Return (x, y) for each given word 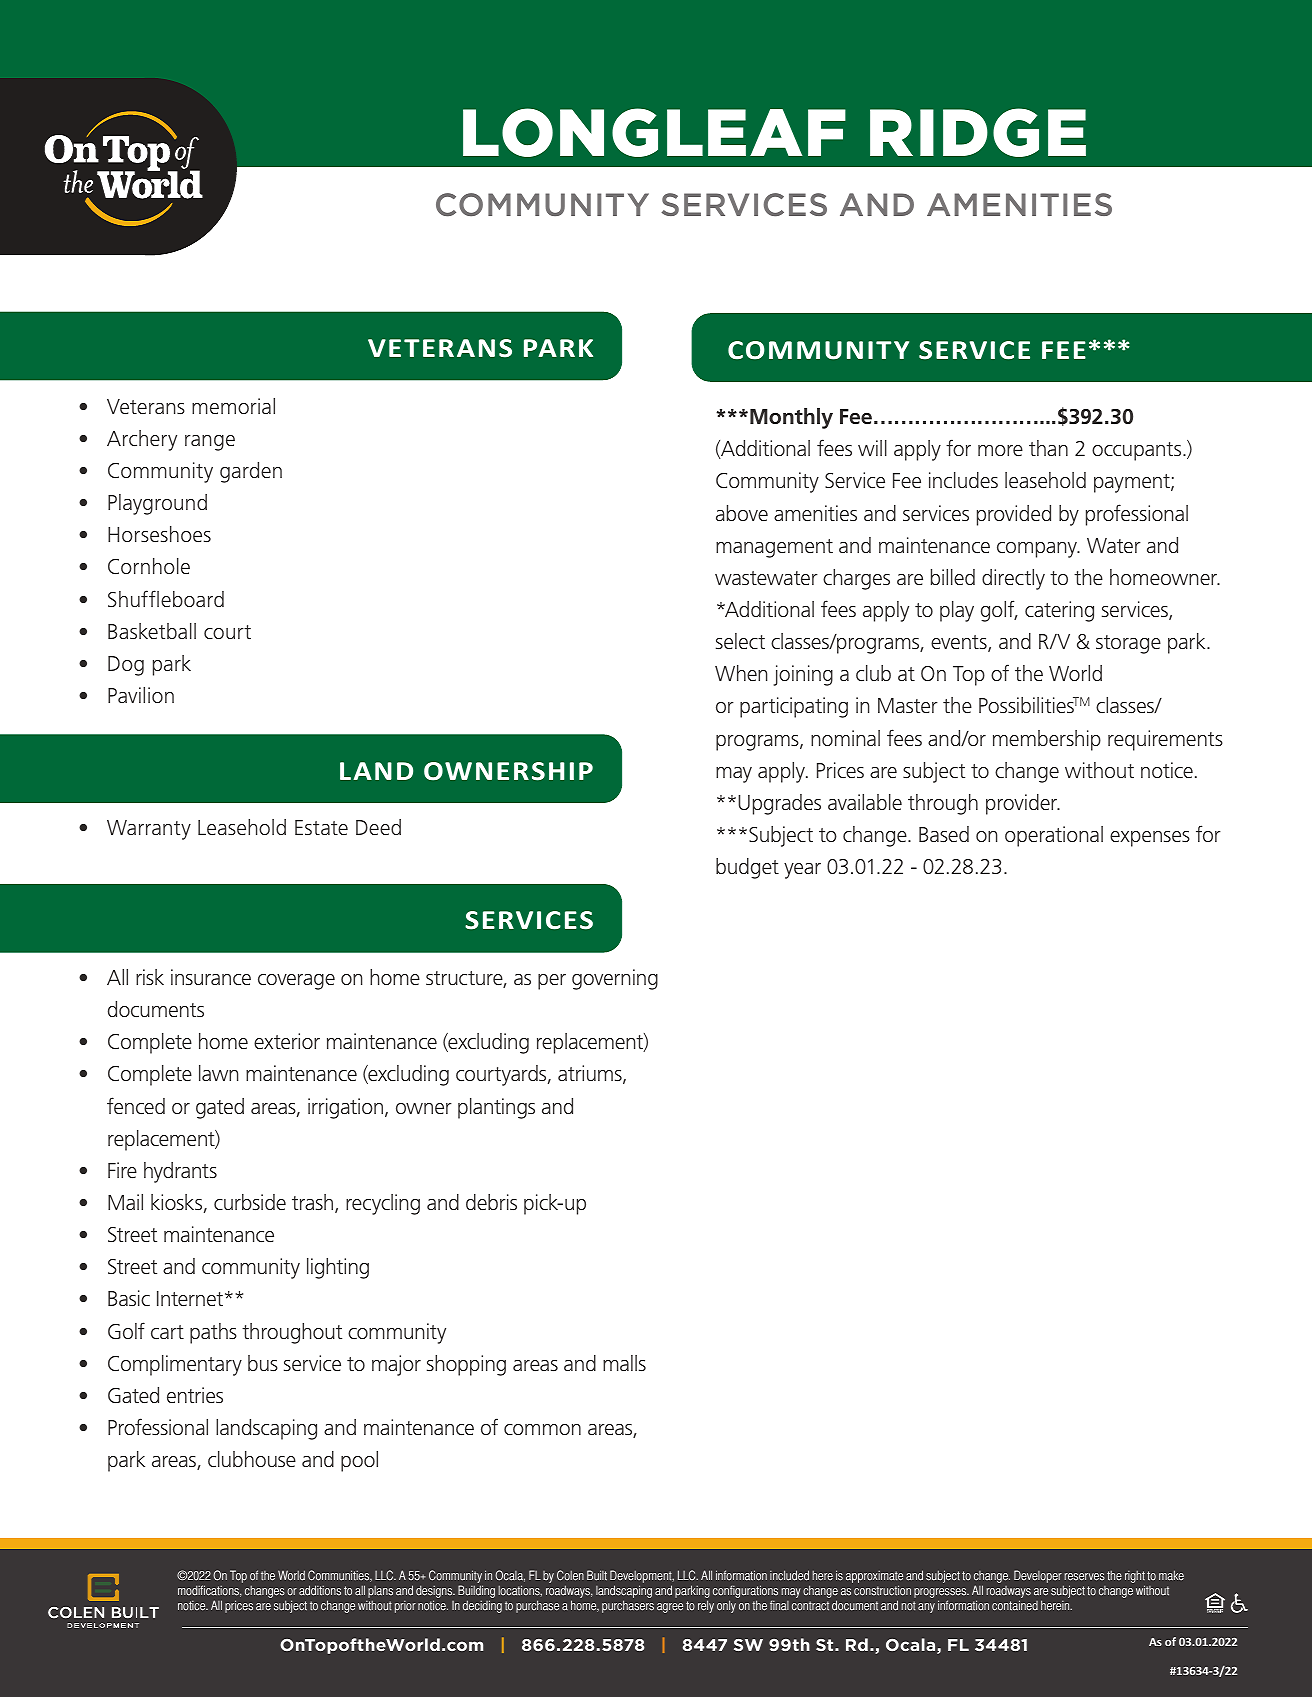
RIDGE (978, 132)
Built (597, 1575)
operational (1054, 836)
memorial (233, 406)
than (1048, 448)
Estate (321, 827)
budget (747, 868)
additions (320, 1590)
